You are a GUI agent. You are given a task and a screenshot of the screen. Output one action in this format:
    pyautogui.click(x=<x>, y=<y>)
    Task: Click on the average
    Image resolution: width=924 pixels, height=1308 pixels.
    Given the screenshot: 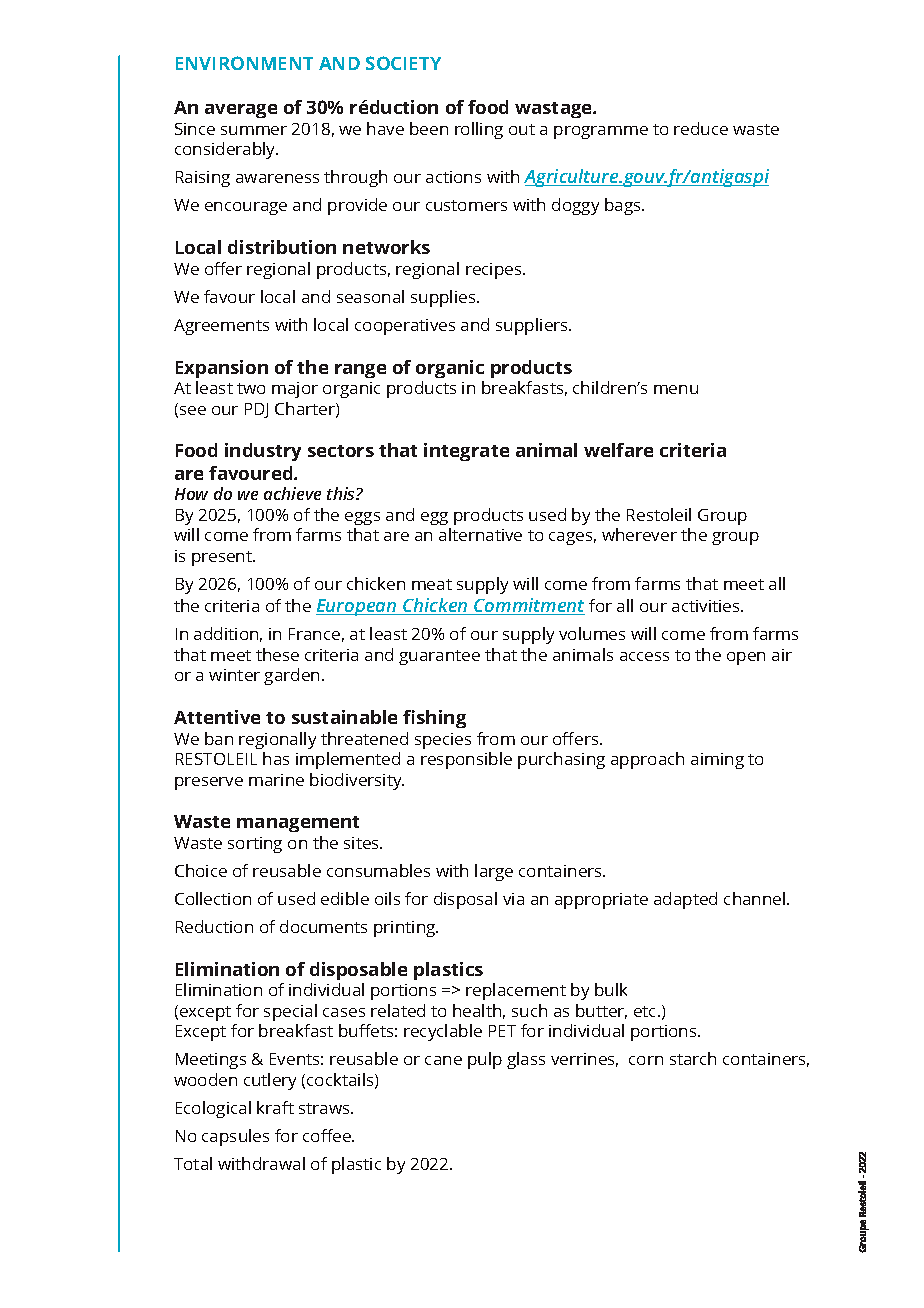 What is the action you would take?
    pyautogui.click(x=241, y=111)
